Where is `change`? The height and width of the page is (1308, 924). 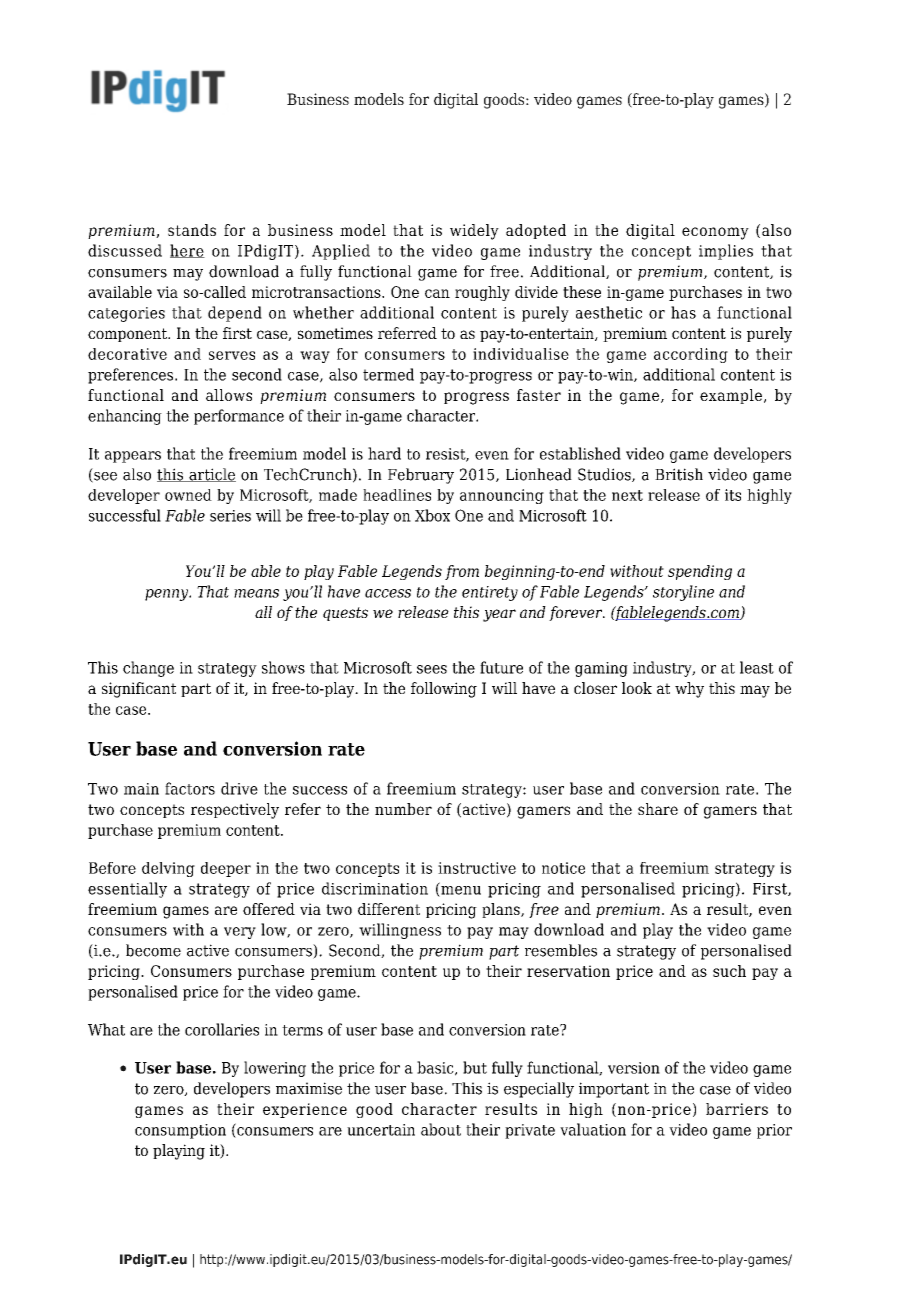 change is located at coordinates (148, 669).
